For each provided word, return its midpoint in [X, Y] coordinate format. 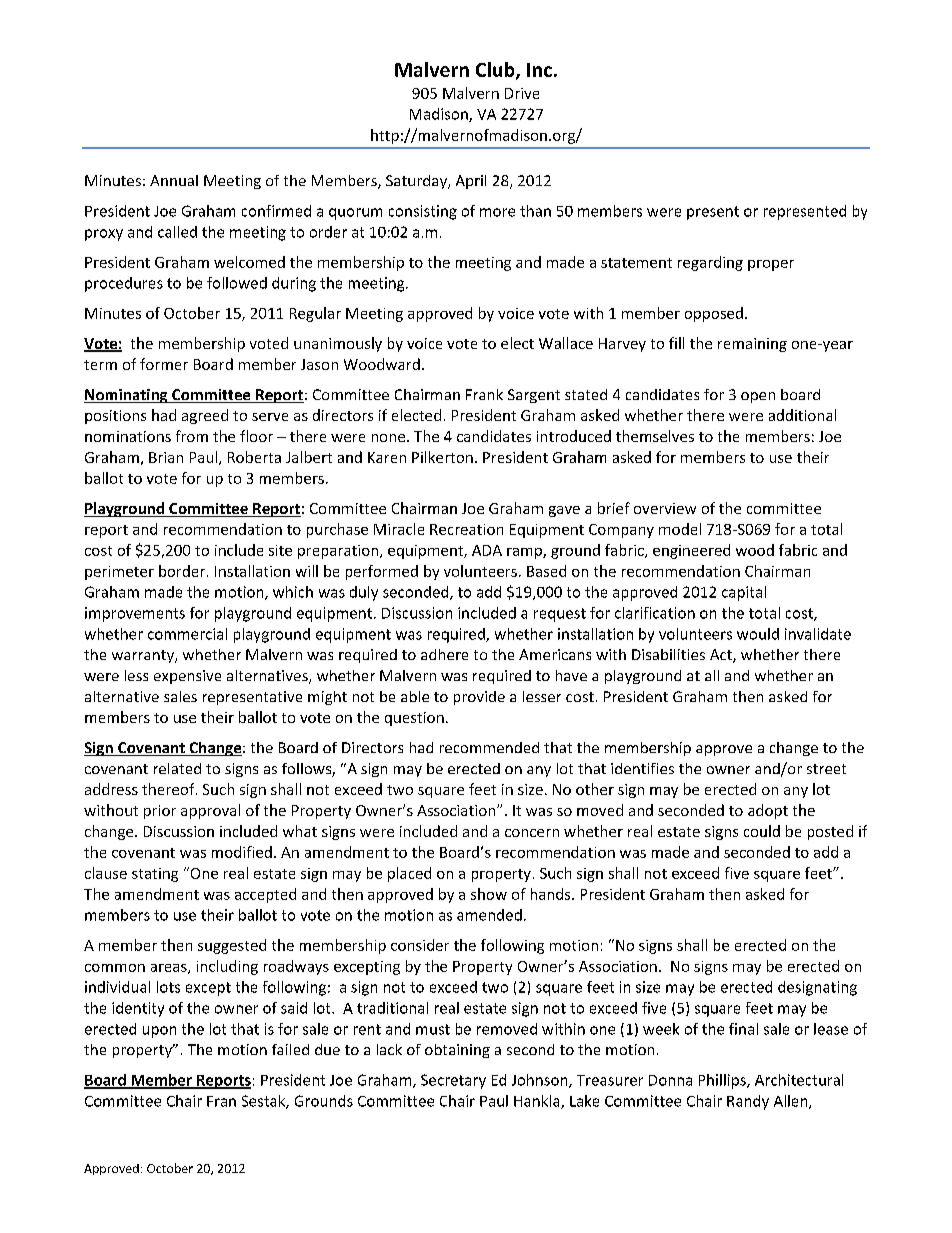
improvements [135, 614]
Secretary [453, 1081]
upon [159, 1032]
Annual [174, 180]
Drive [522, 93]
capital [744, 593]
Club [496, 70]
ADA [487, 550]
